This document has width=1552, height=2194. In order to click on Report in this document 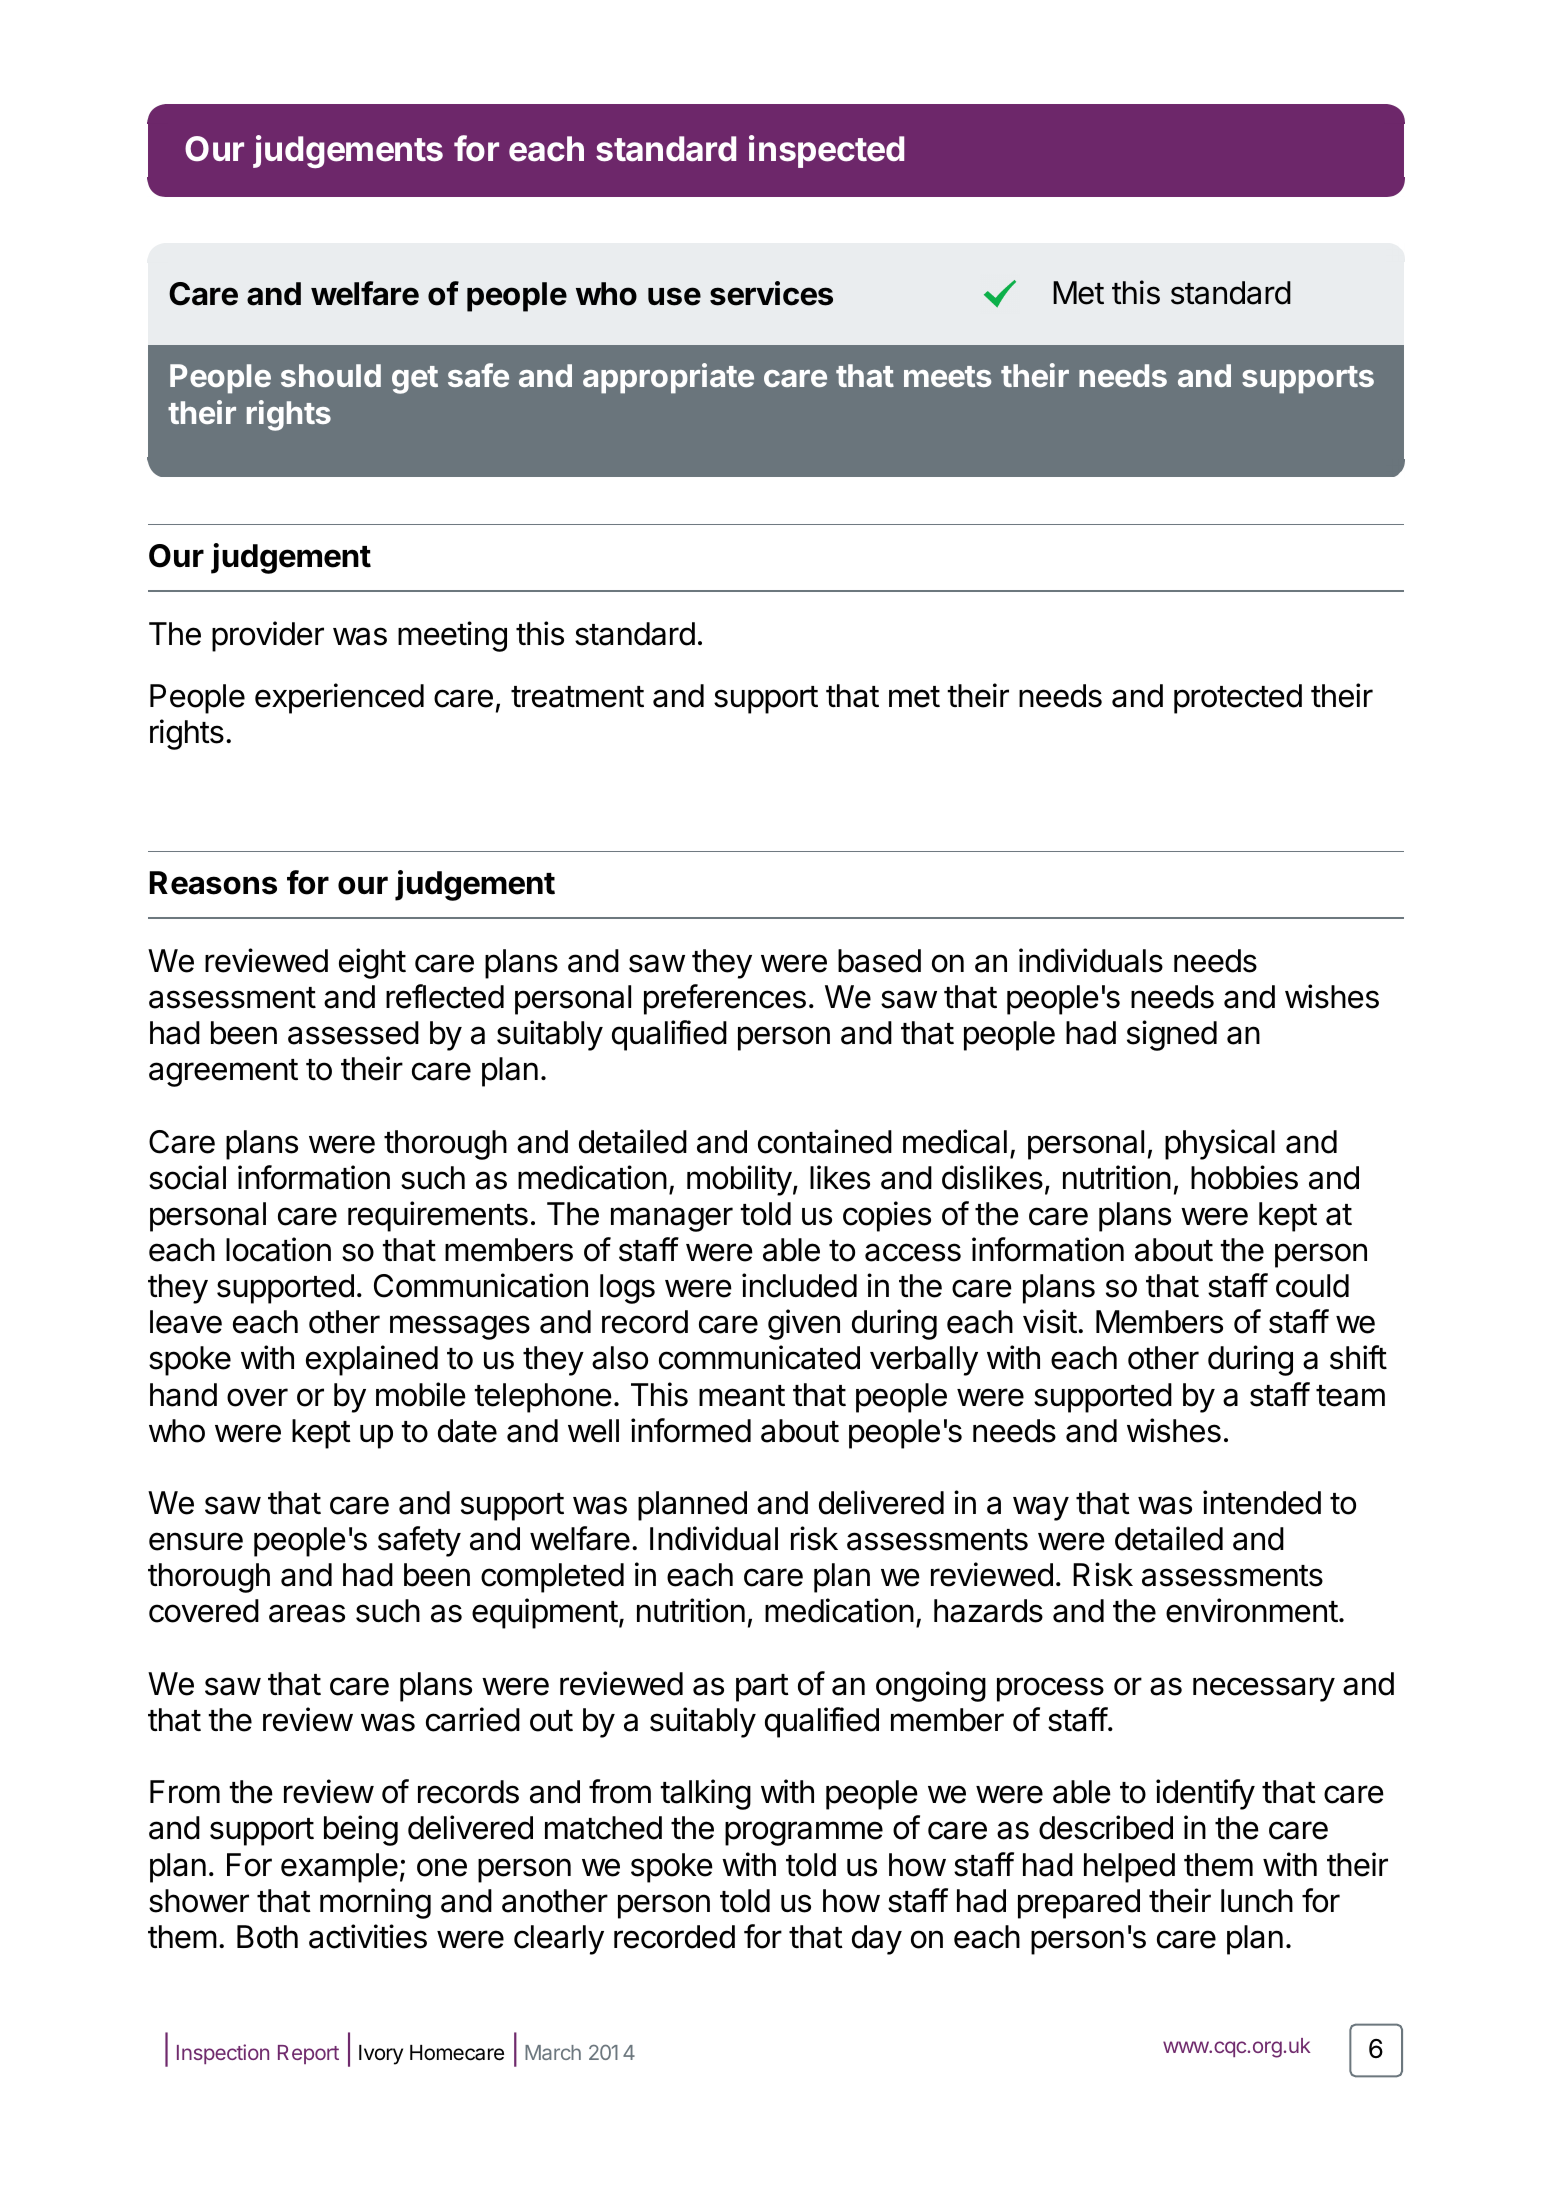, I will do `click(308, 2054)`.
